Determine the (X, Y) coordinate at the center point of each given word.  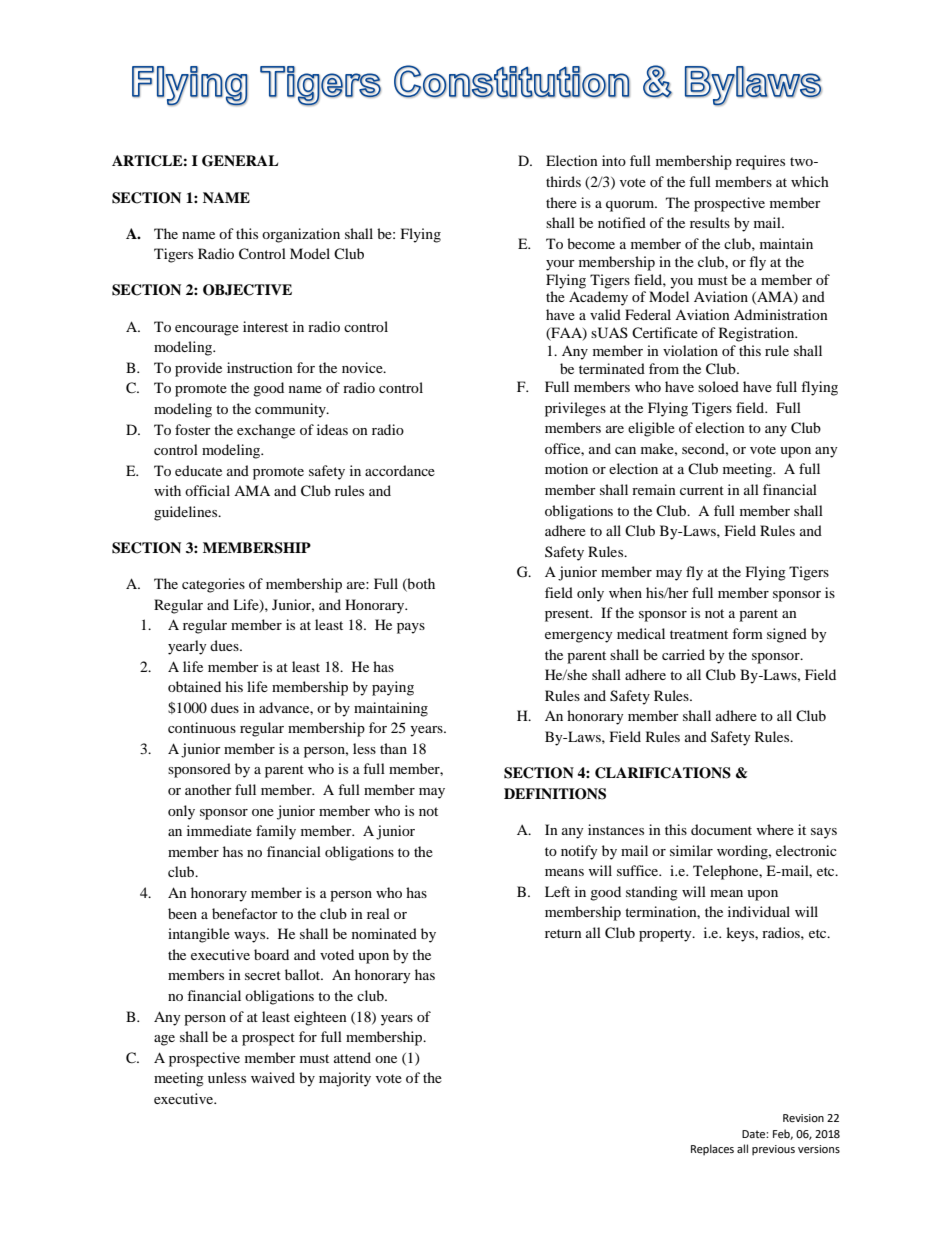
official (207, 490)
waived (273, 1077)
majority (345, 1079)
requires (760, 162)
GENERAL (240, 161)
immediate (219, 830)
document (721, 829)
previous (773, 1150)
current (702, 490)
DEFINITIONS (555, 794)
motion (566, 468)
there (561, 202)
